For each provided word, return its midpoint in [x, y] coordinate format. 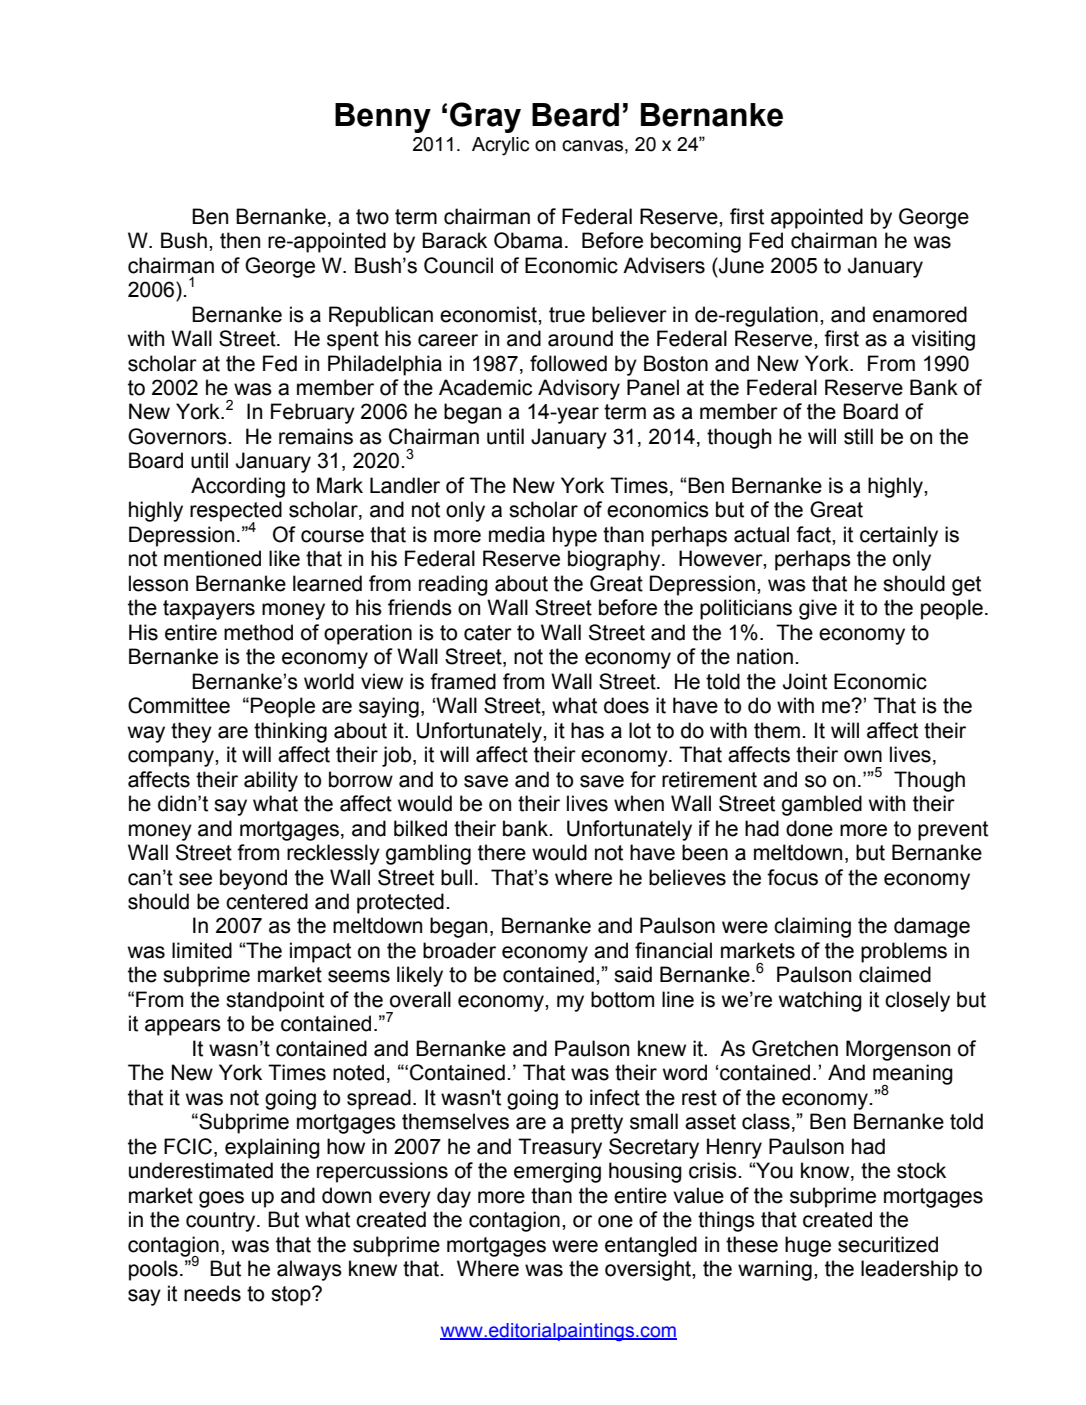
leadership [909, 1270]
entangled [651, 1246]
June [740, 265]
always [309, 1270]
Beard [575, 115]
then [240, 240]
